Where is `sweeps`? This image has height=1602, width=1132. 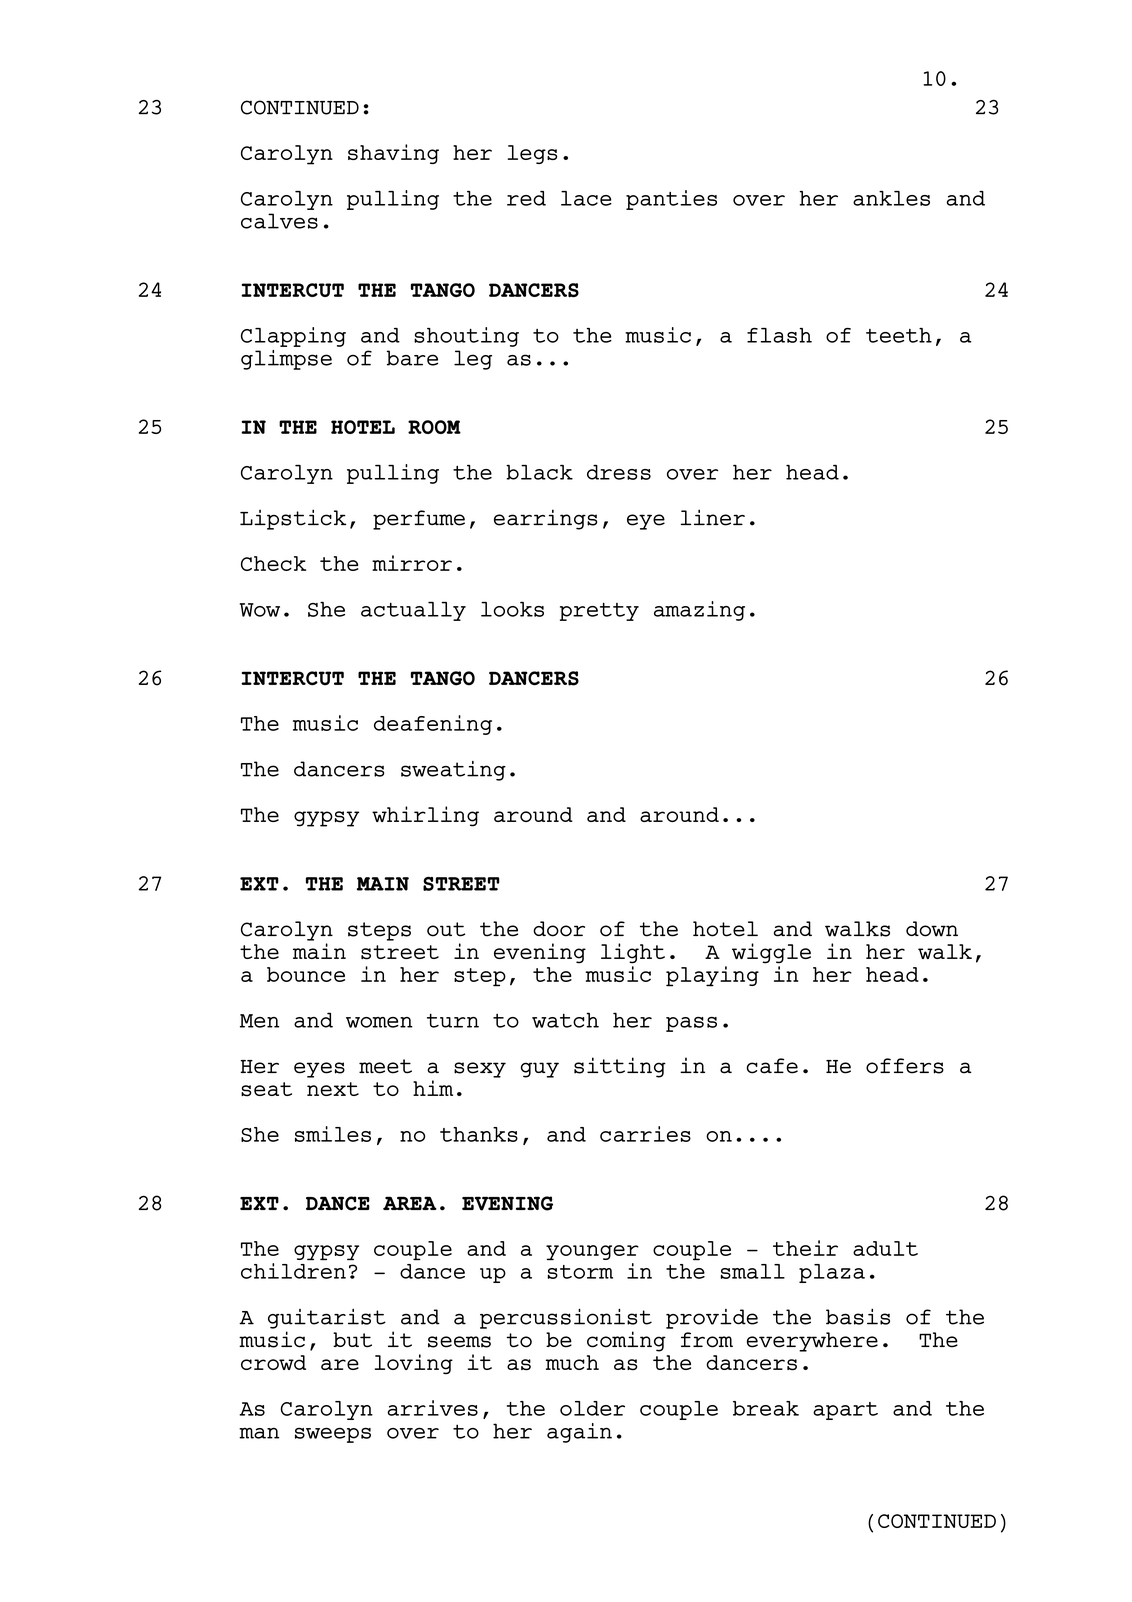
sweeps is located at coordinates (333, 1435).
